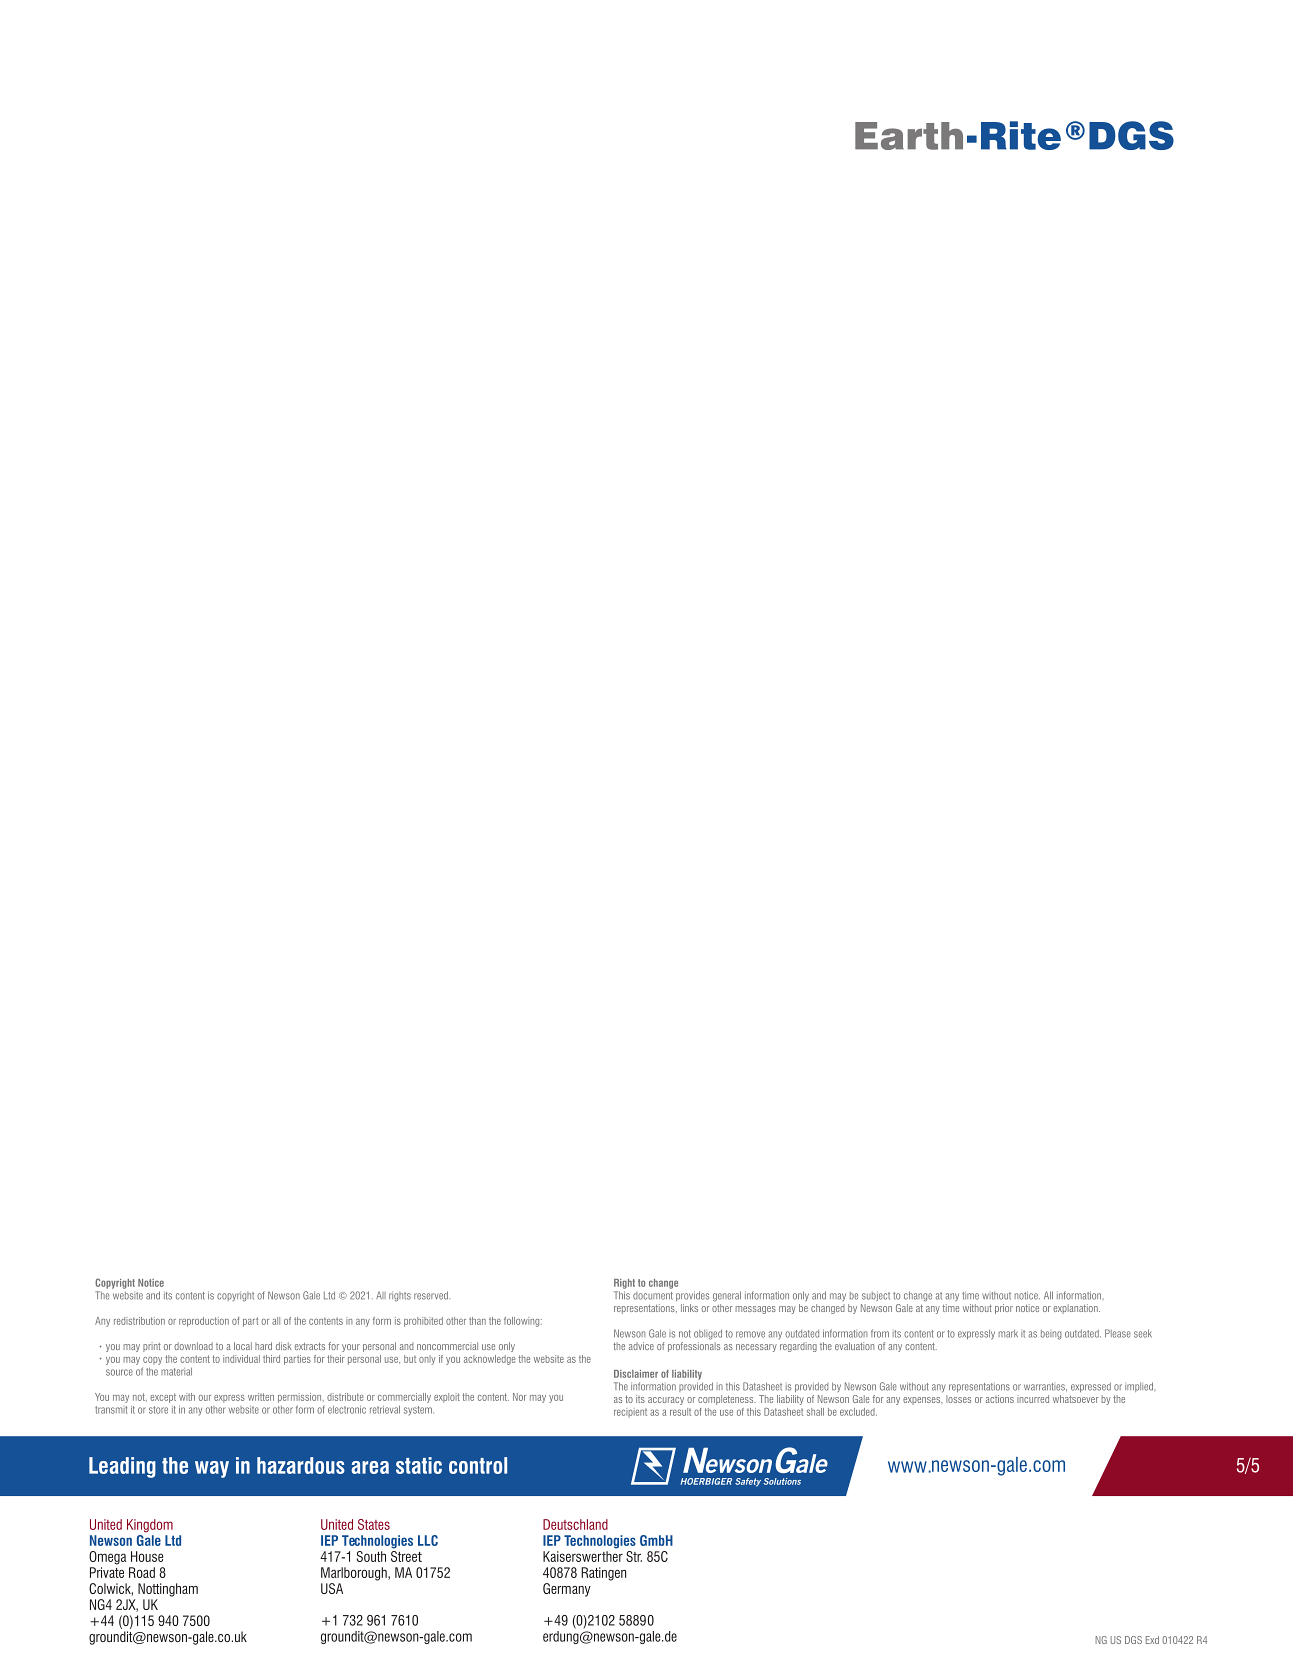  What do you see at coordinates (1033, 1399) in the document?
I see `incurred` at bounding box center [1033, 1399].
